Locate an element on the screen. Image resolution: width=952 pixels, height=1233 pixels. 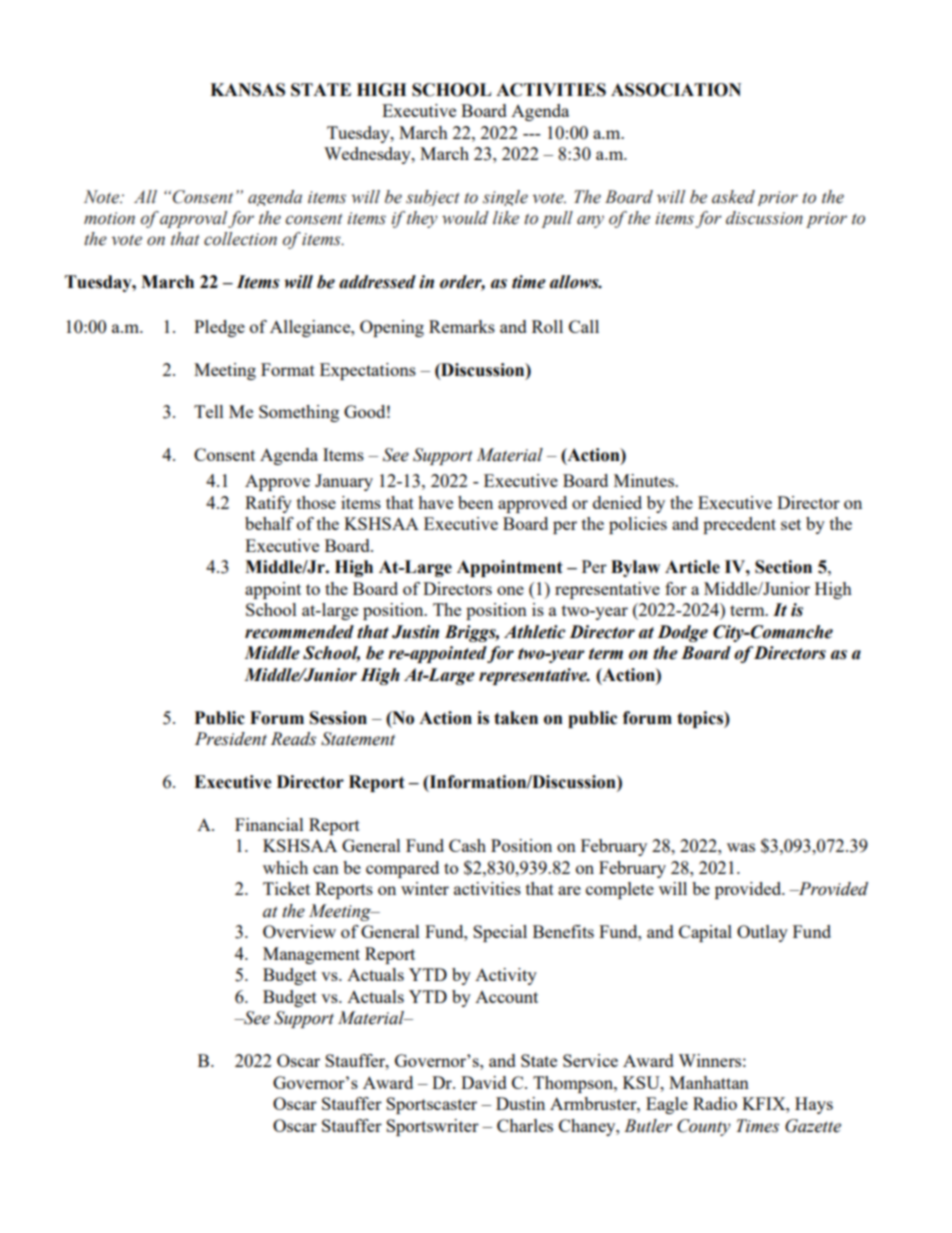
Wednesday is located at coordinates (368, 155).
